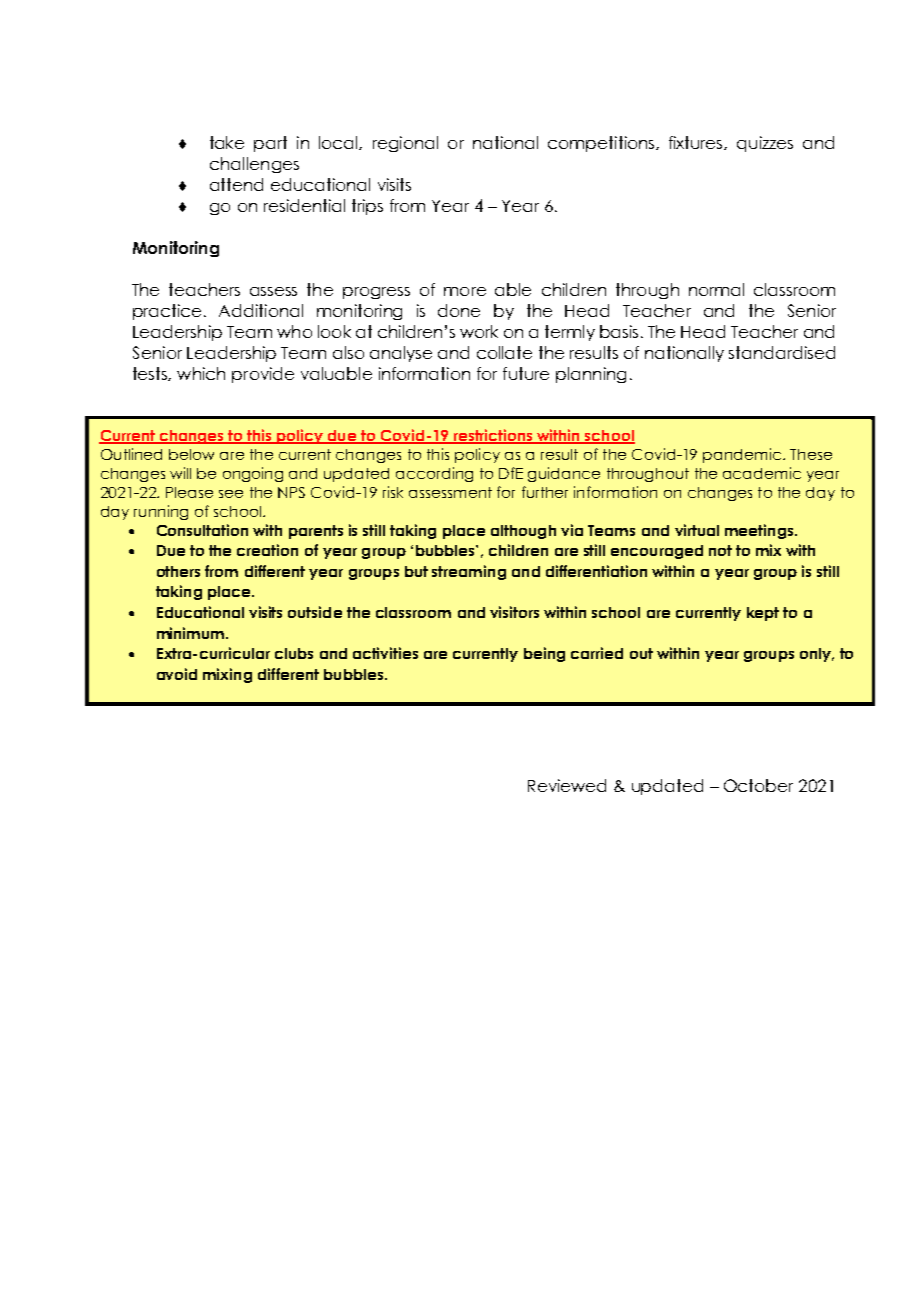 The width and height of the document is (924, 1307). What do you see at coordinates (459, 310) in the document?
I see `done` at bounding box center [459, 310].
